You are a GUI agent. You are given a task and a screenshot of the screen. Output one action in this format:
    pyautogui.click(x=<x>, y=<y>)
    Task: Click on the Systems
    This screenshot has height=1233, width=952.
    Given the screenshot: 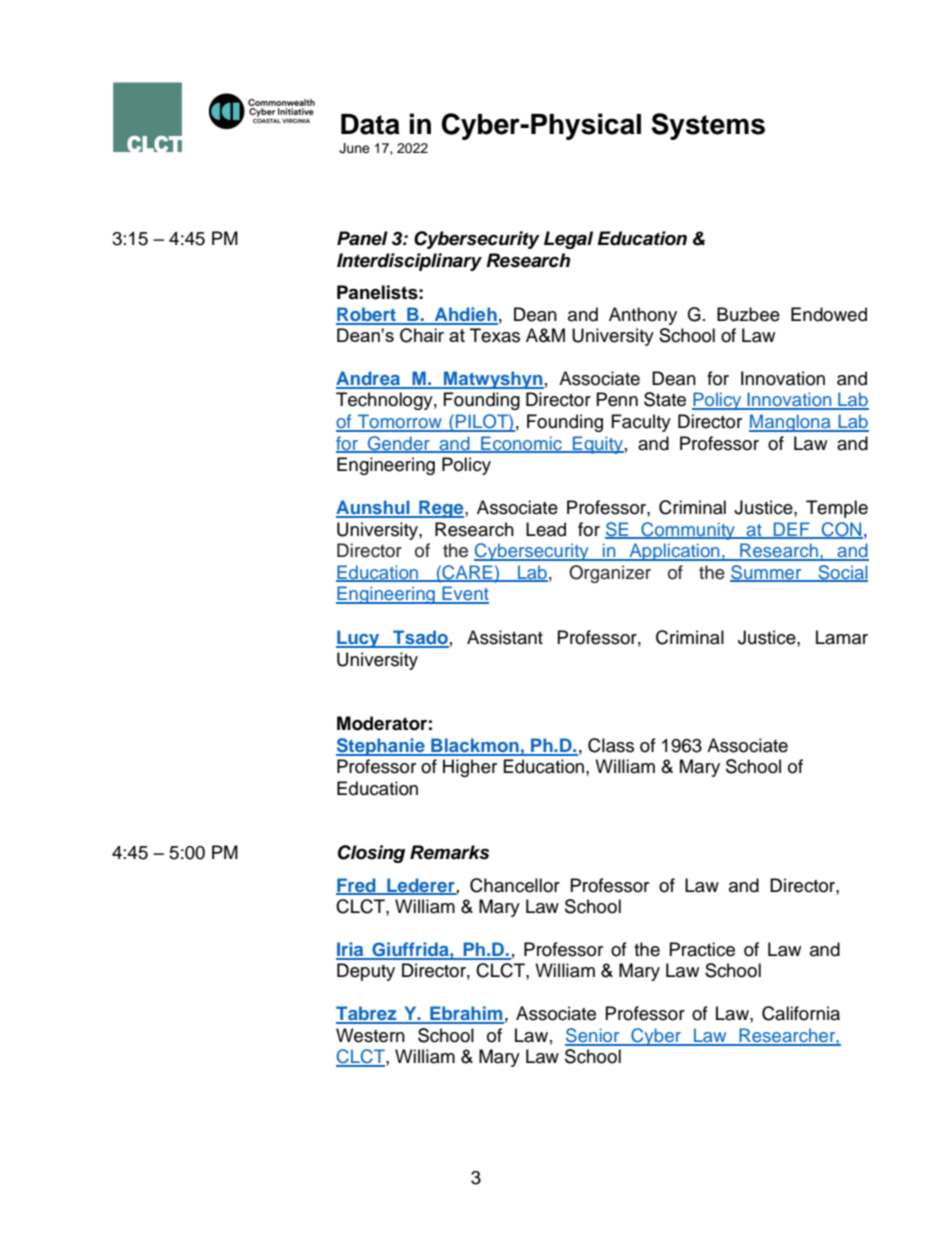 What is the action you would take?
    pyautogui.click(x=708, y=126)
